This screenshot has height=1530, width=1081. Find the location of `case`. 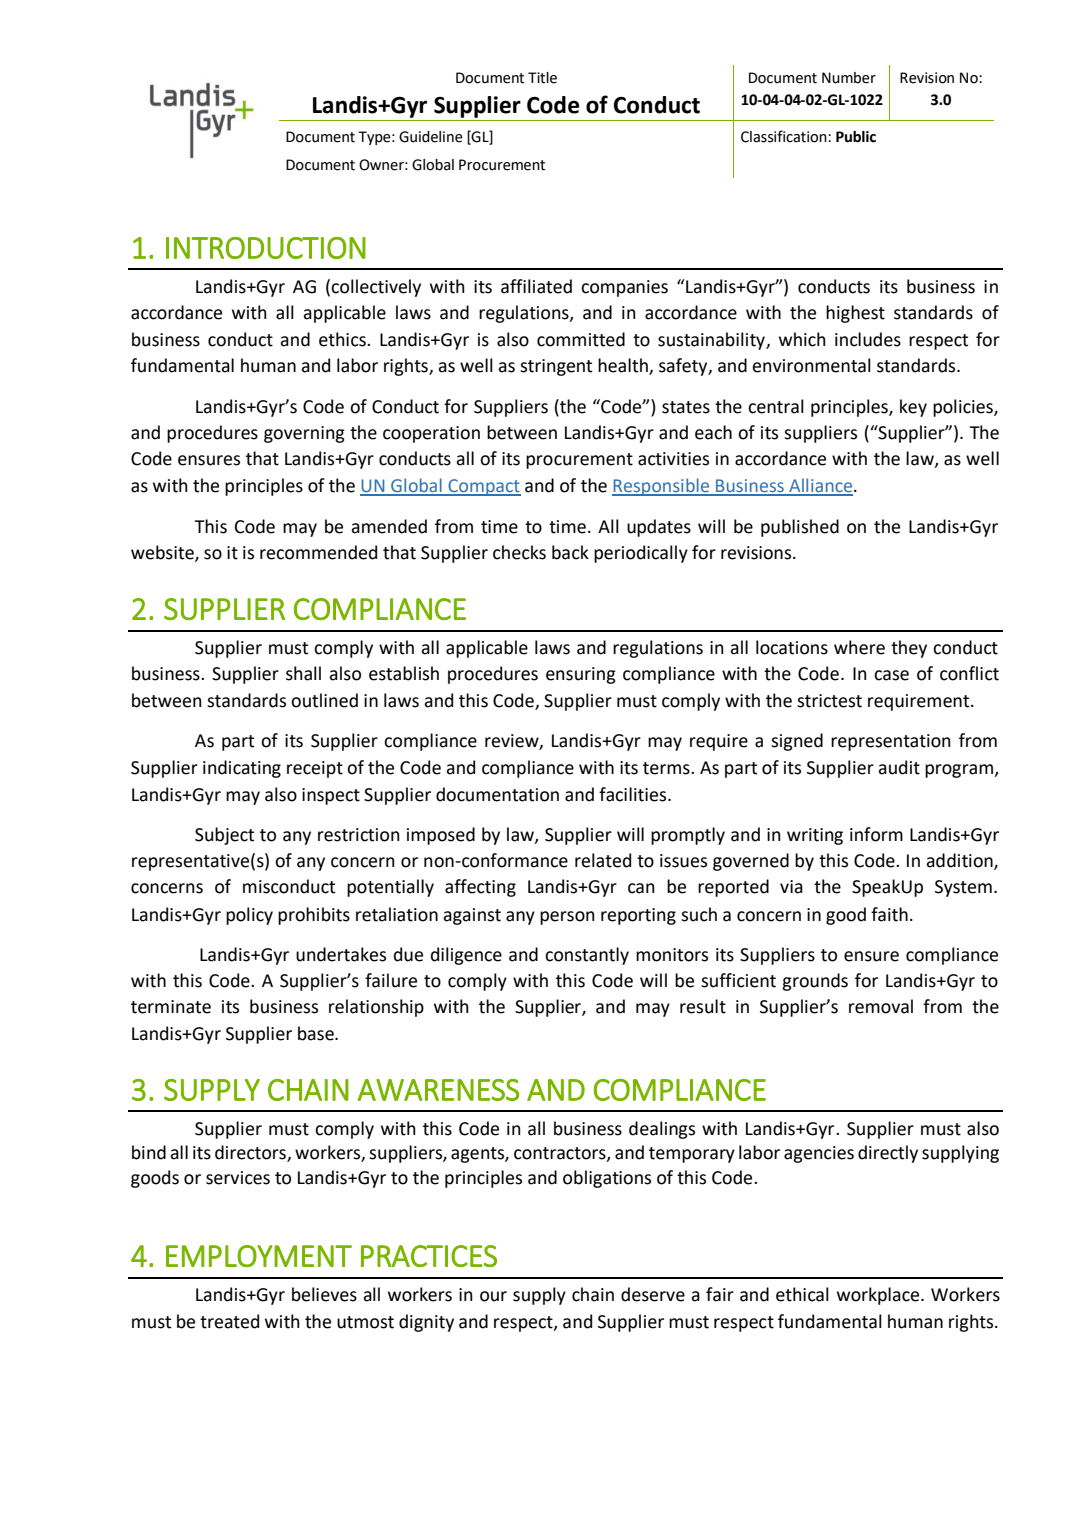

case is located at coordinates (891, 675).
